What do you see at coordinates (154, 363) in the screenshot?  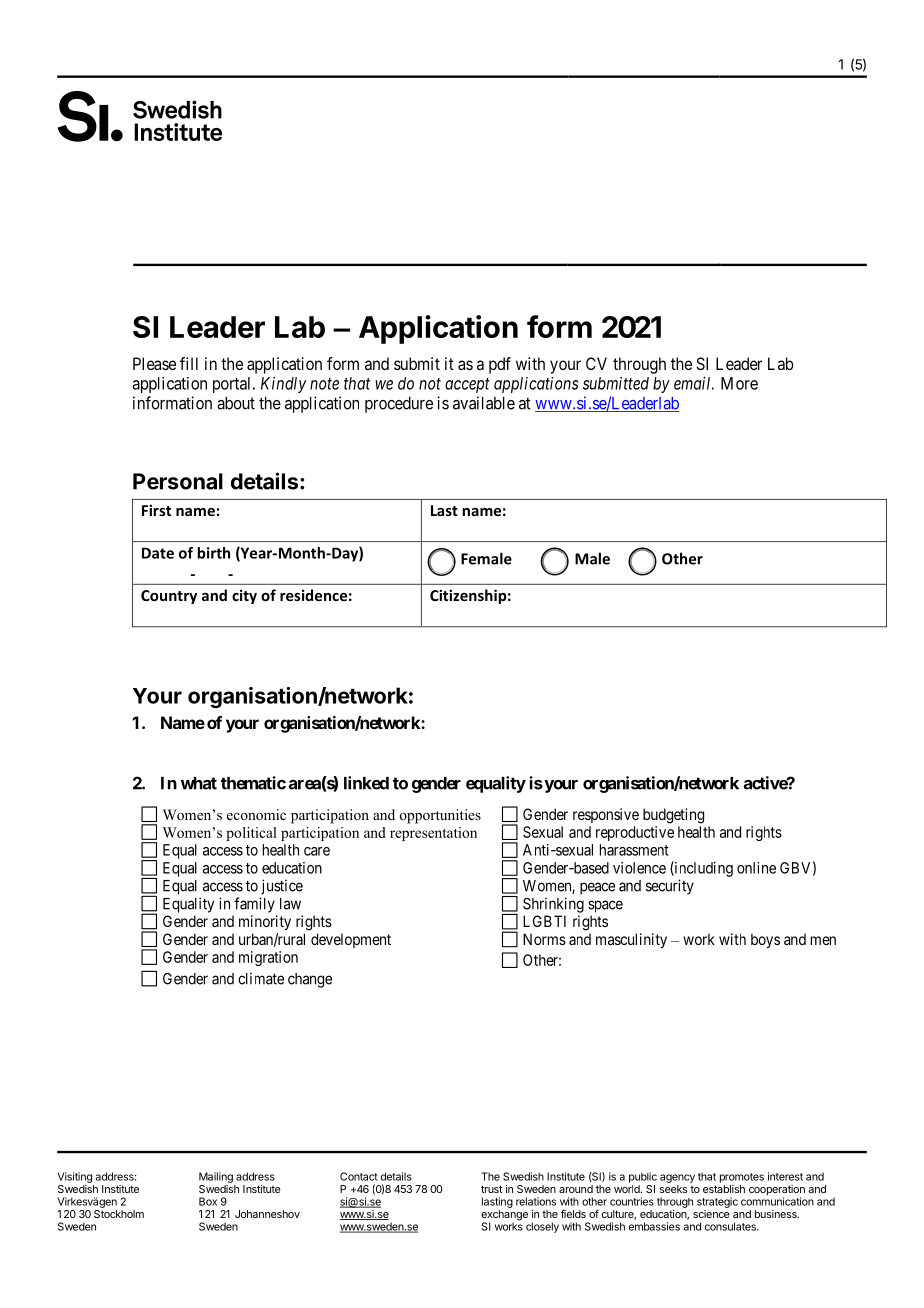 I see `Please` at bounding box center [154, 363].
